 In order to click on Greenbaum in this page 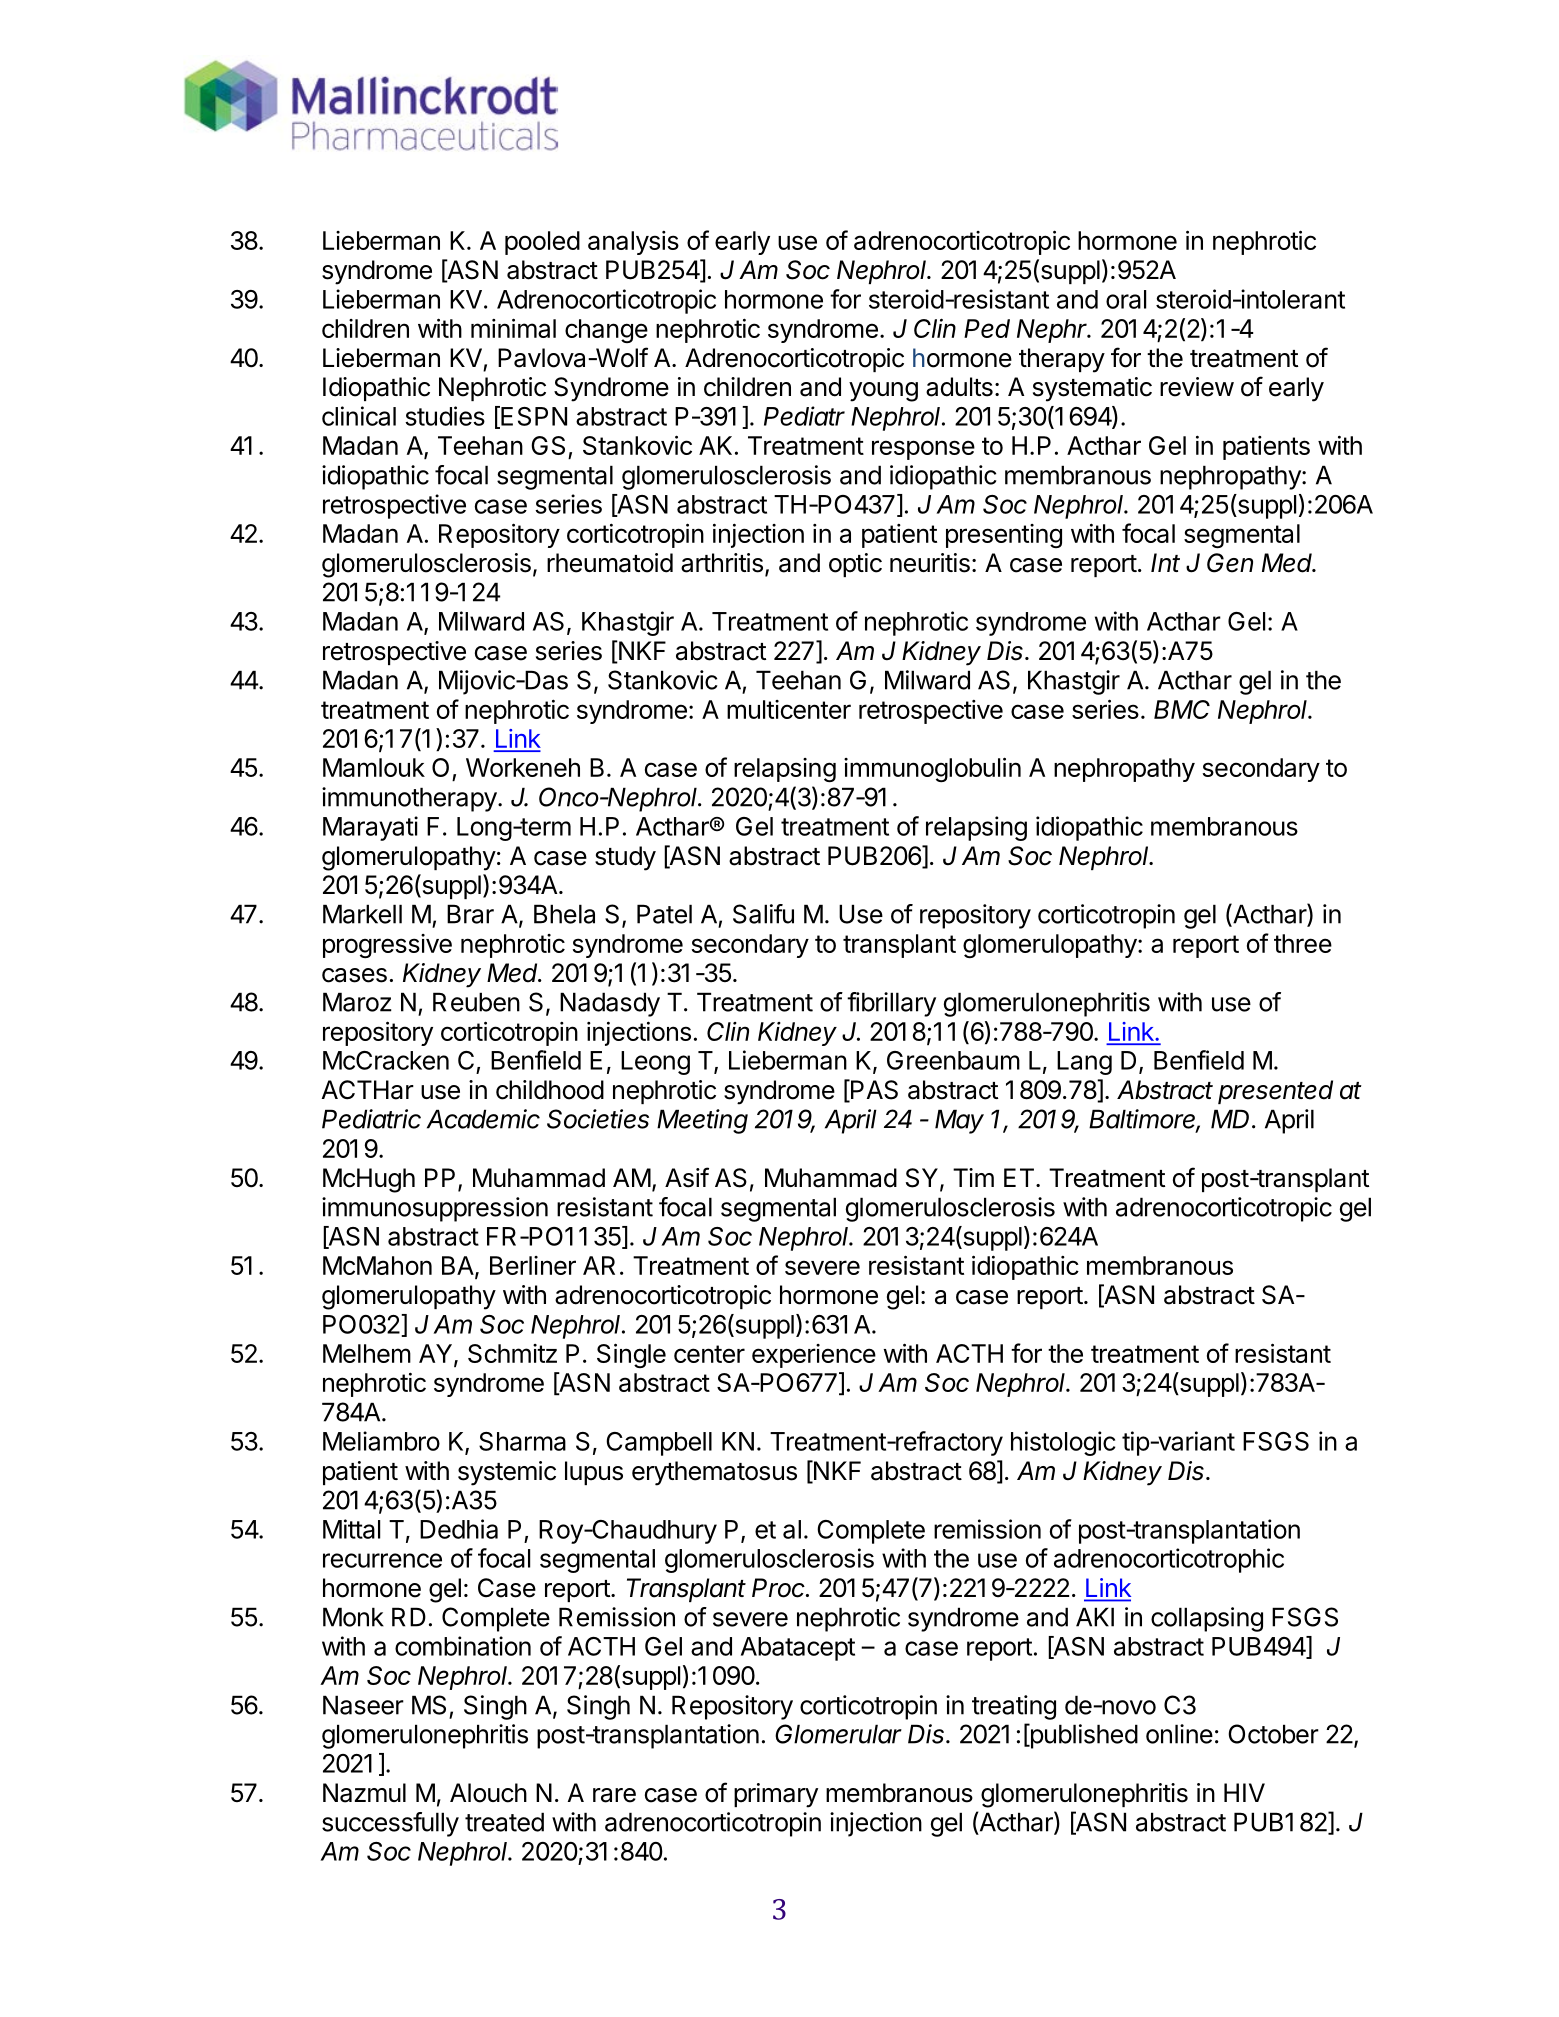, I will do `click(953, 1060)`.
